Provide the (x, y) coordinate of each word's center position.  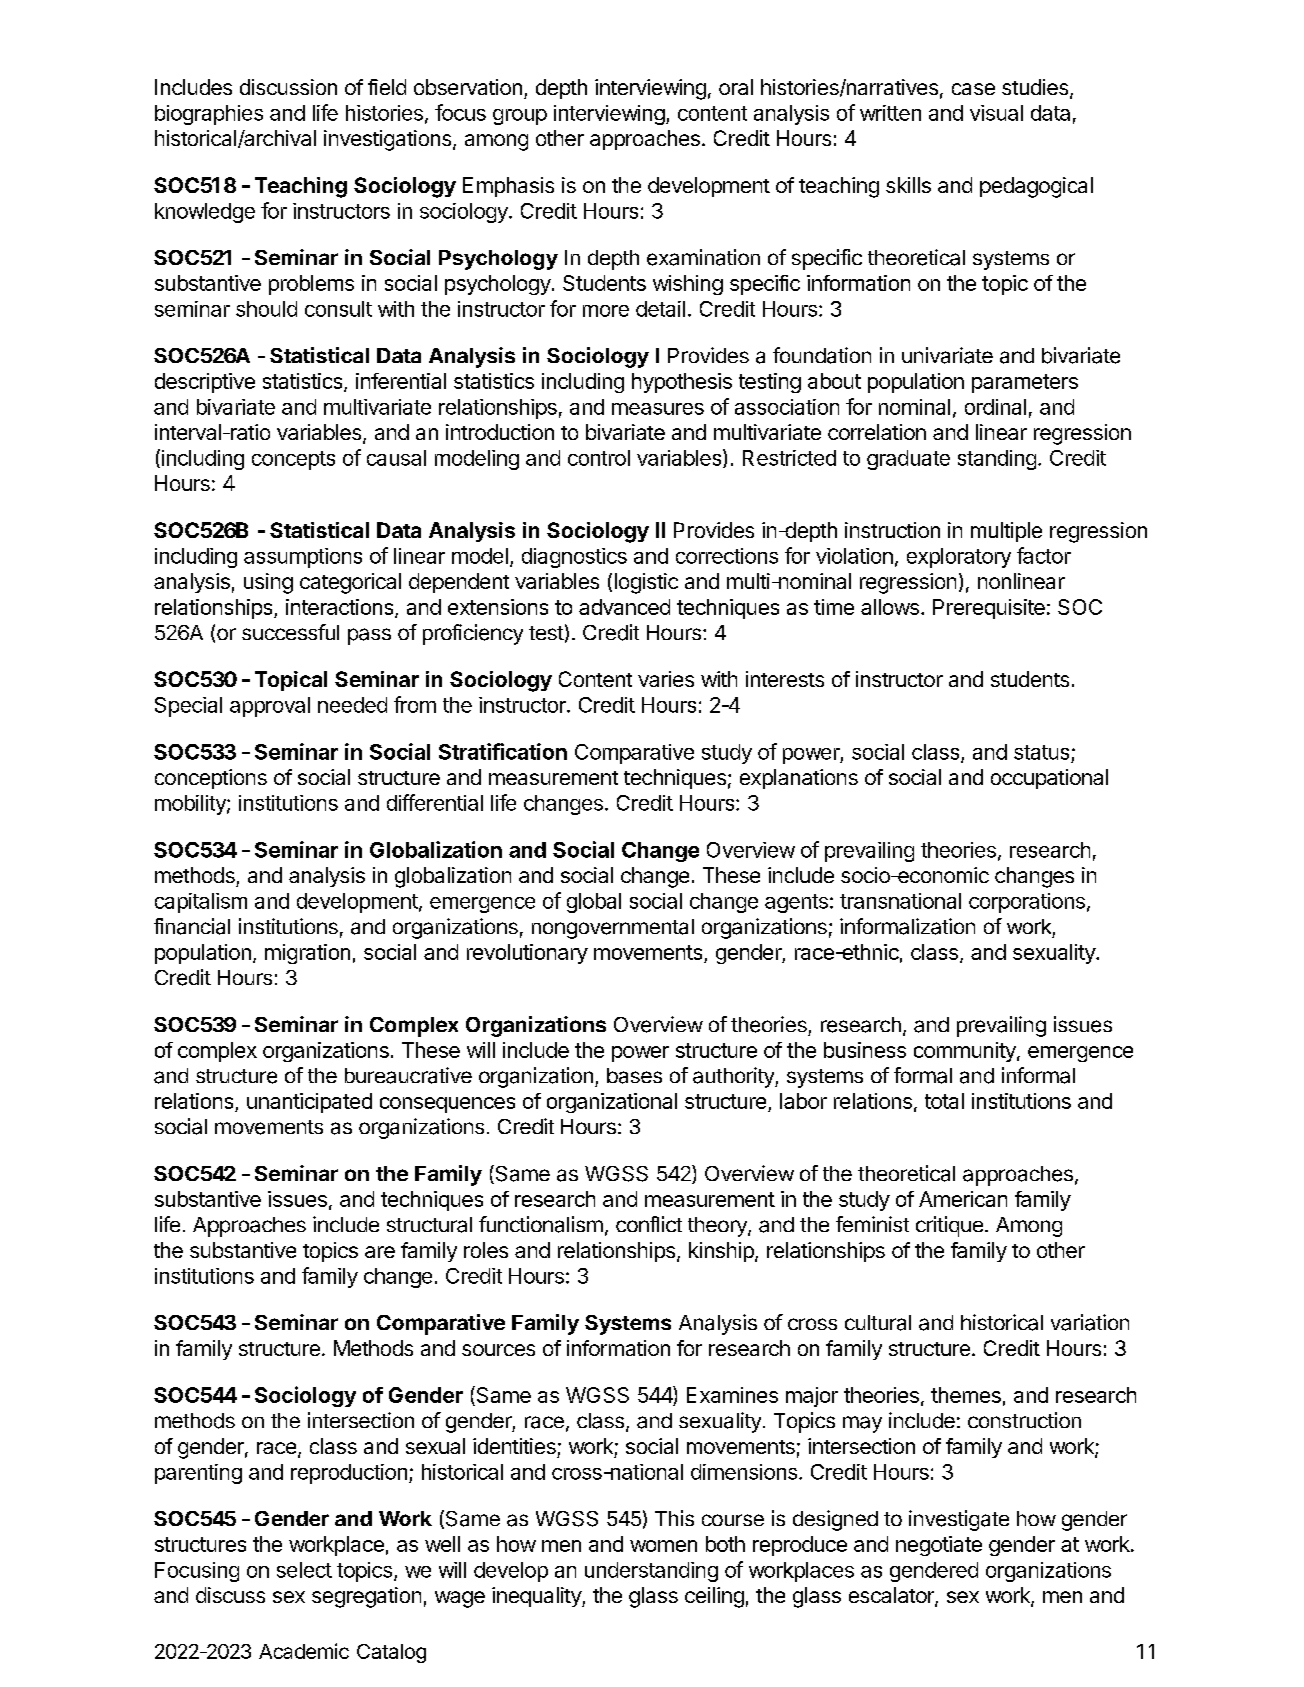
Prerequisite (989, 609)
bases (634, 1076)
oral (736, 87)
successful (290, 632)
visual (996, 113)
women (663, 1546)
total (944, 1101)
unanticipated (309, 1103)
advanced (624, 607)
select (304, 1570)
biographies (209, 115)
